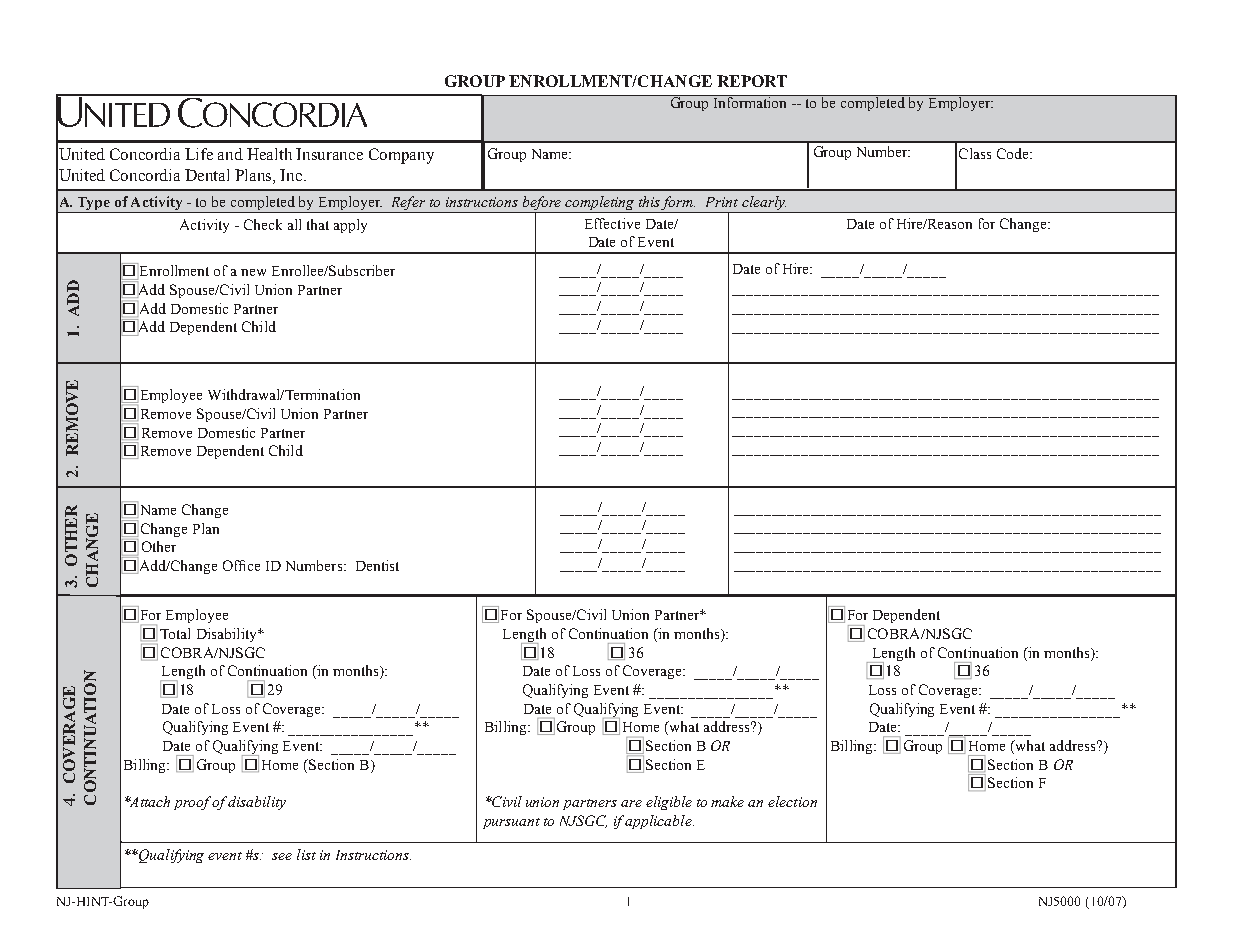 This image has height=952, width=1233. Describe the element at coordinates (763, 204) in the image. I see `clearly` at that location.
